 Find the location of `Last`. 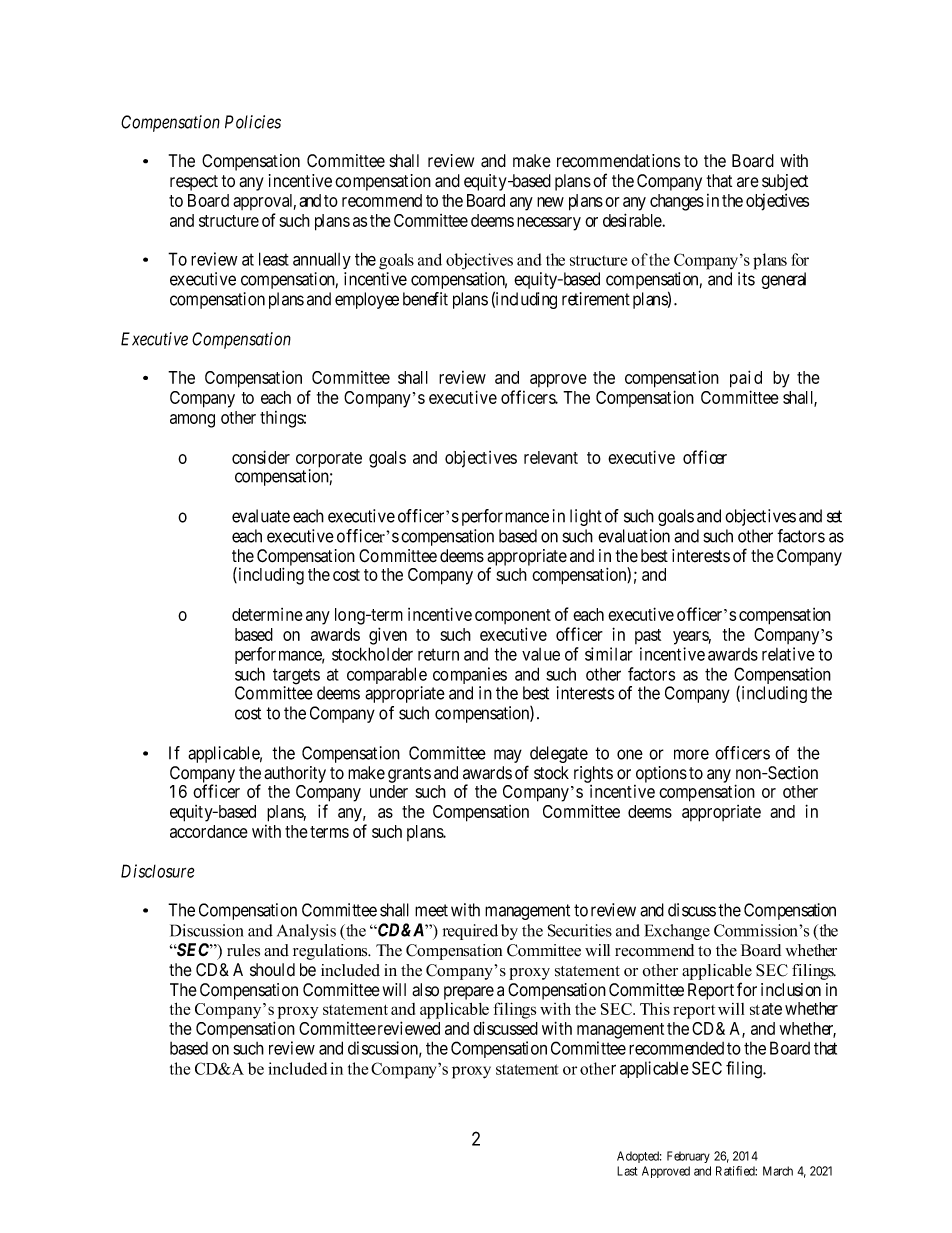

Last is located at coordinates (627, 1171).
